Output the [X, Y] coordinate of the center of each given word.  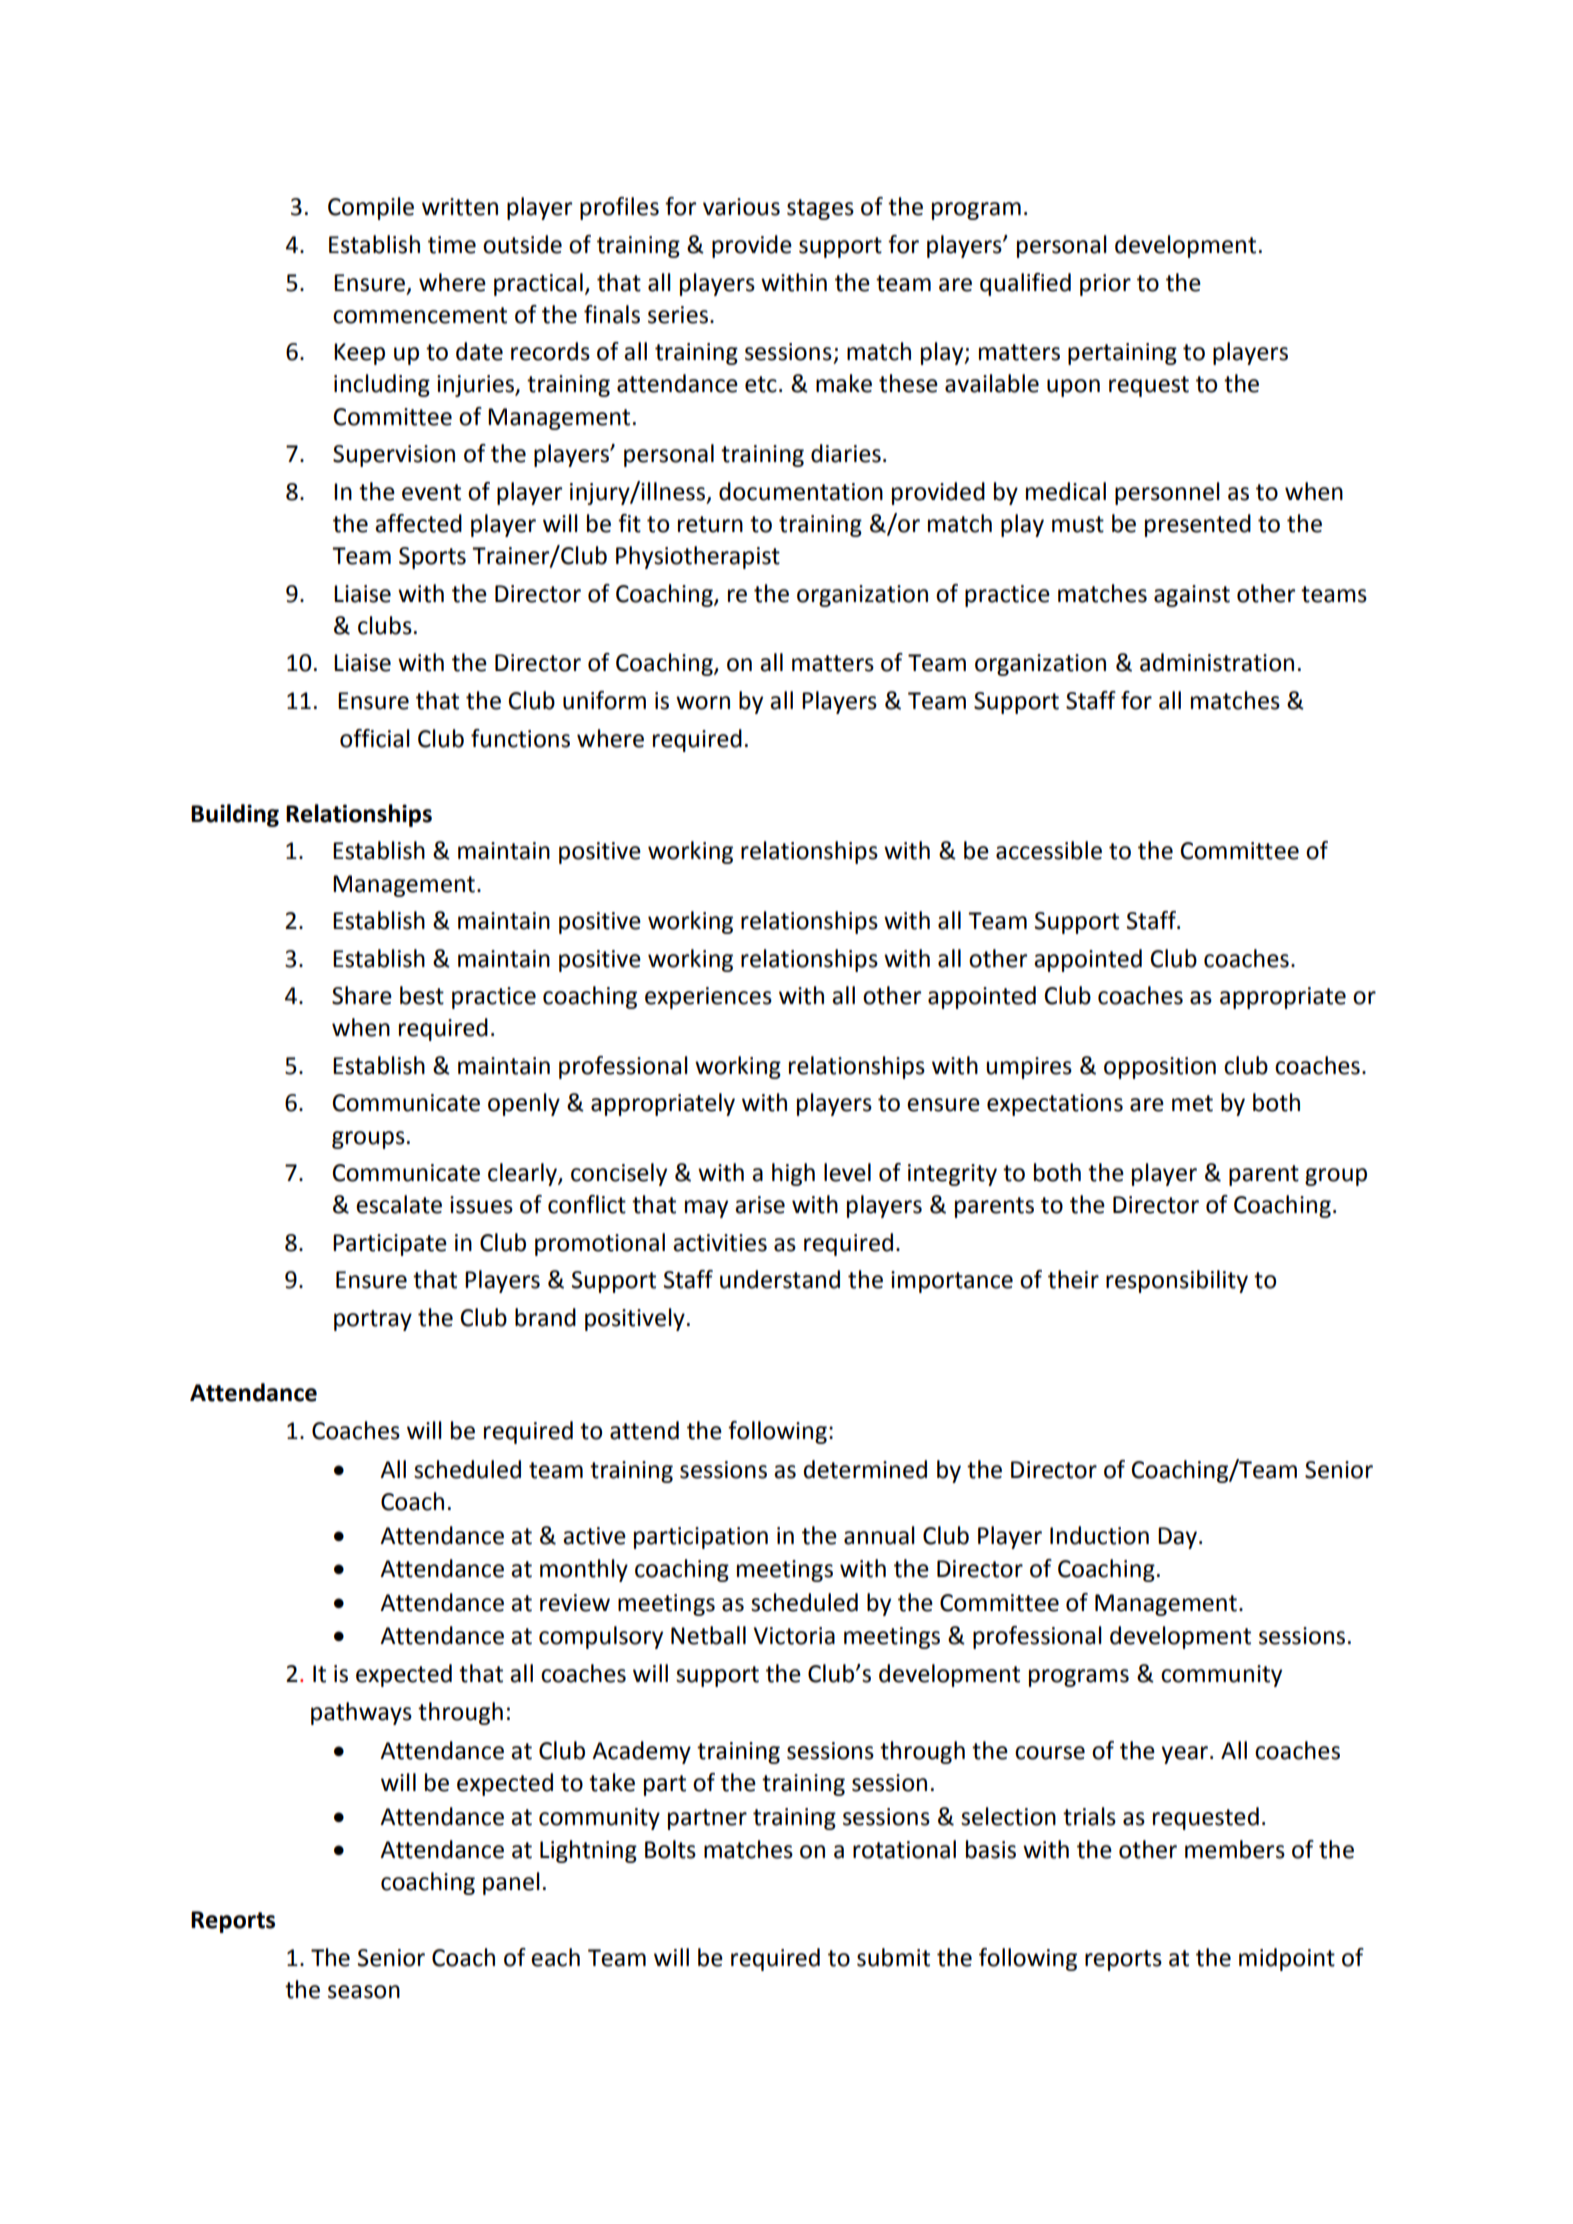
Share [362, 995]
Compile [371, 208]
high [793, 1174]
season [364, 1992]
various [741, 207]
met [1192, 1103]
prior [1105, 285]
